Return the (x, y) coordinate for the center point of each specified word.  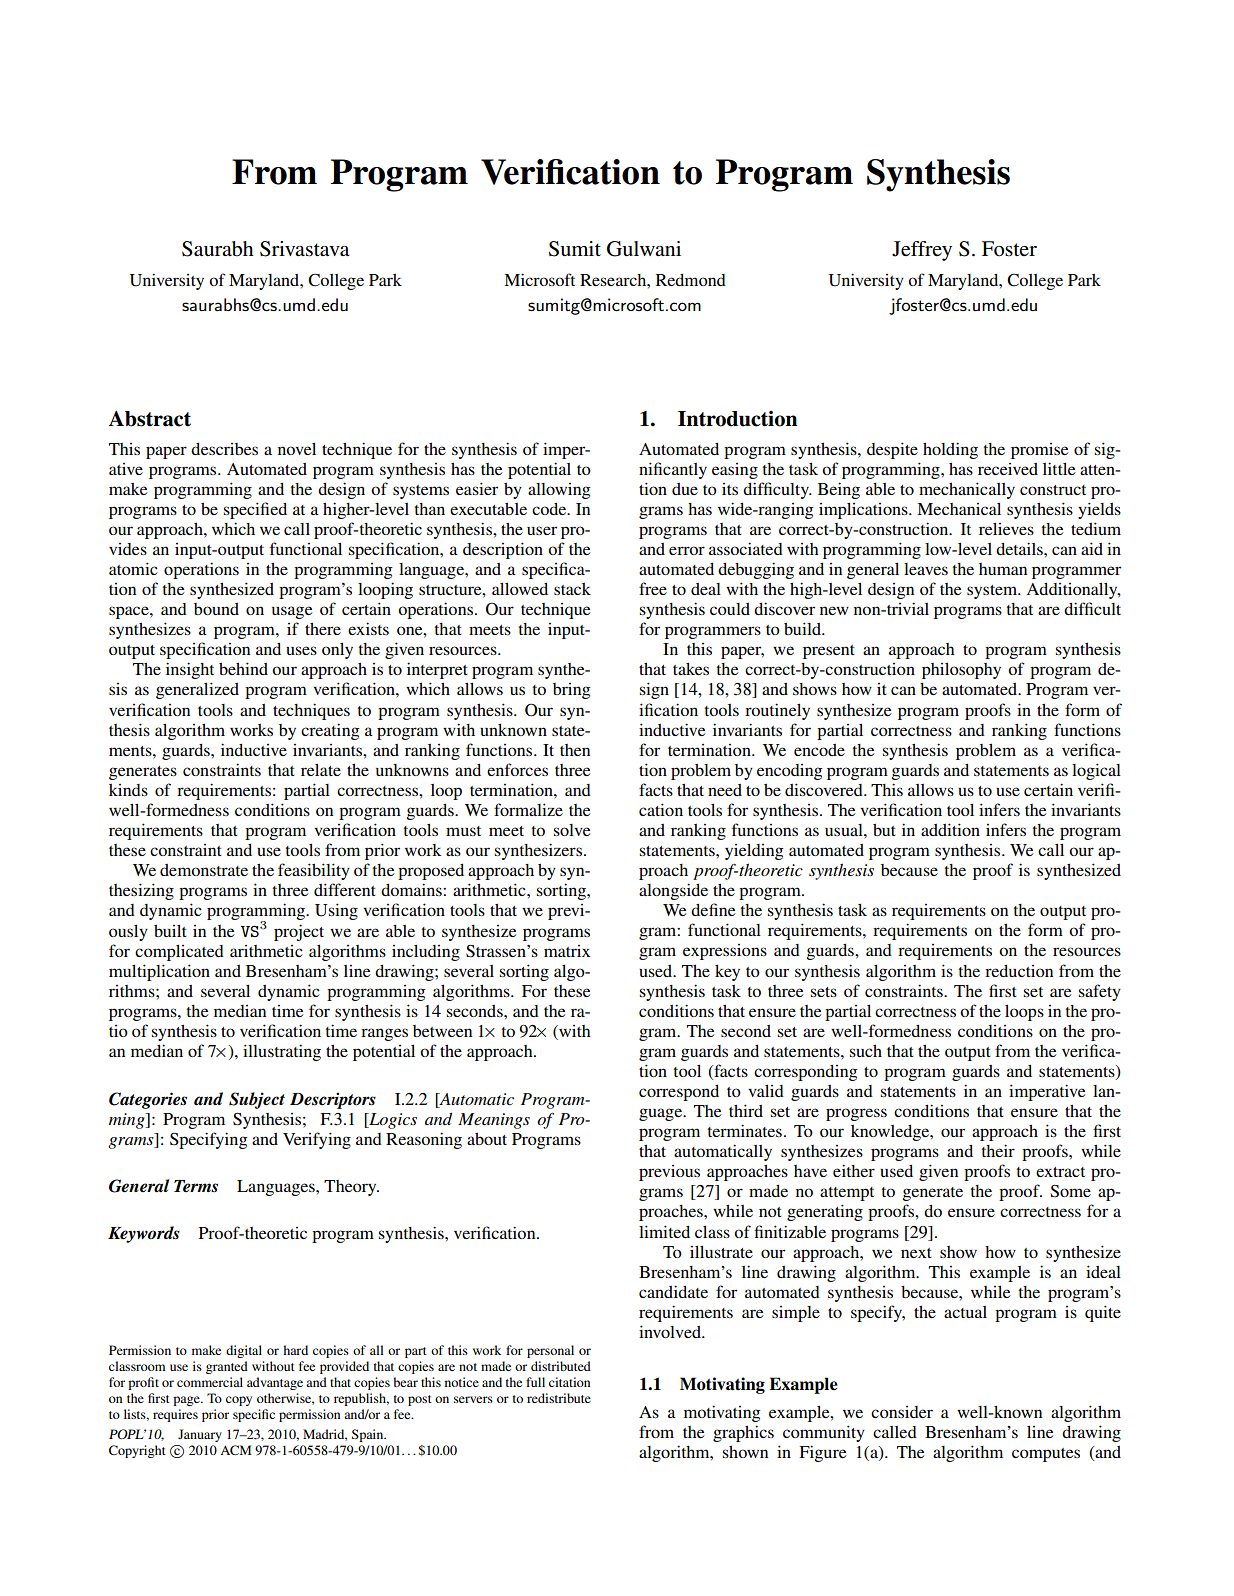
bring (571, 691)
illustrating (282, 1052)
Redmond (691, 280)
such (866, 1051)
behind (243, 668)
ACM (235, 1450)
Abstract (150, 419)
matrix (567, 951)
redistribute (559, 1398)
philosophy (961, 671)
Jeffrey (922, 251)
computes (1046, 1455)
